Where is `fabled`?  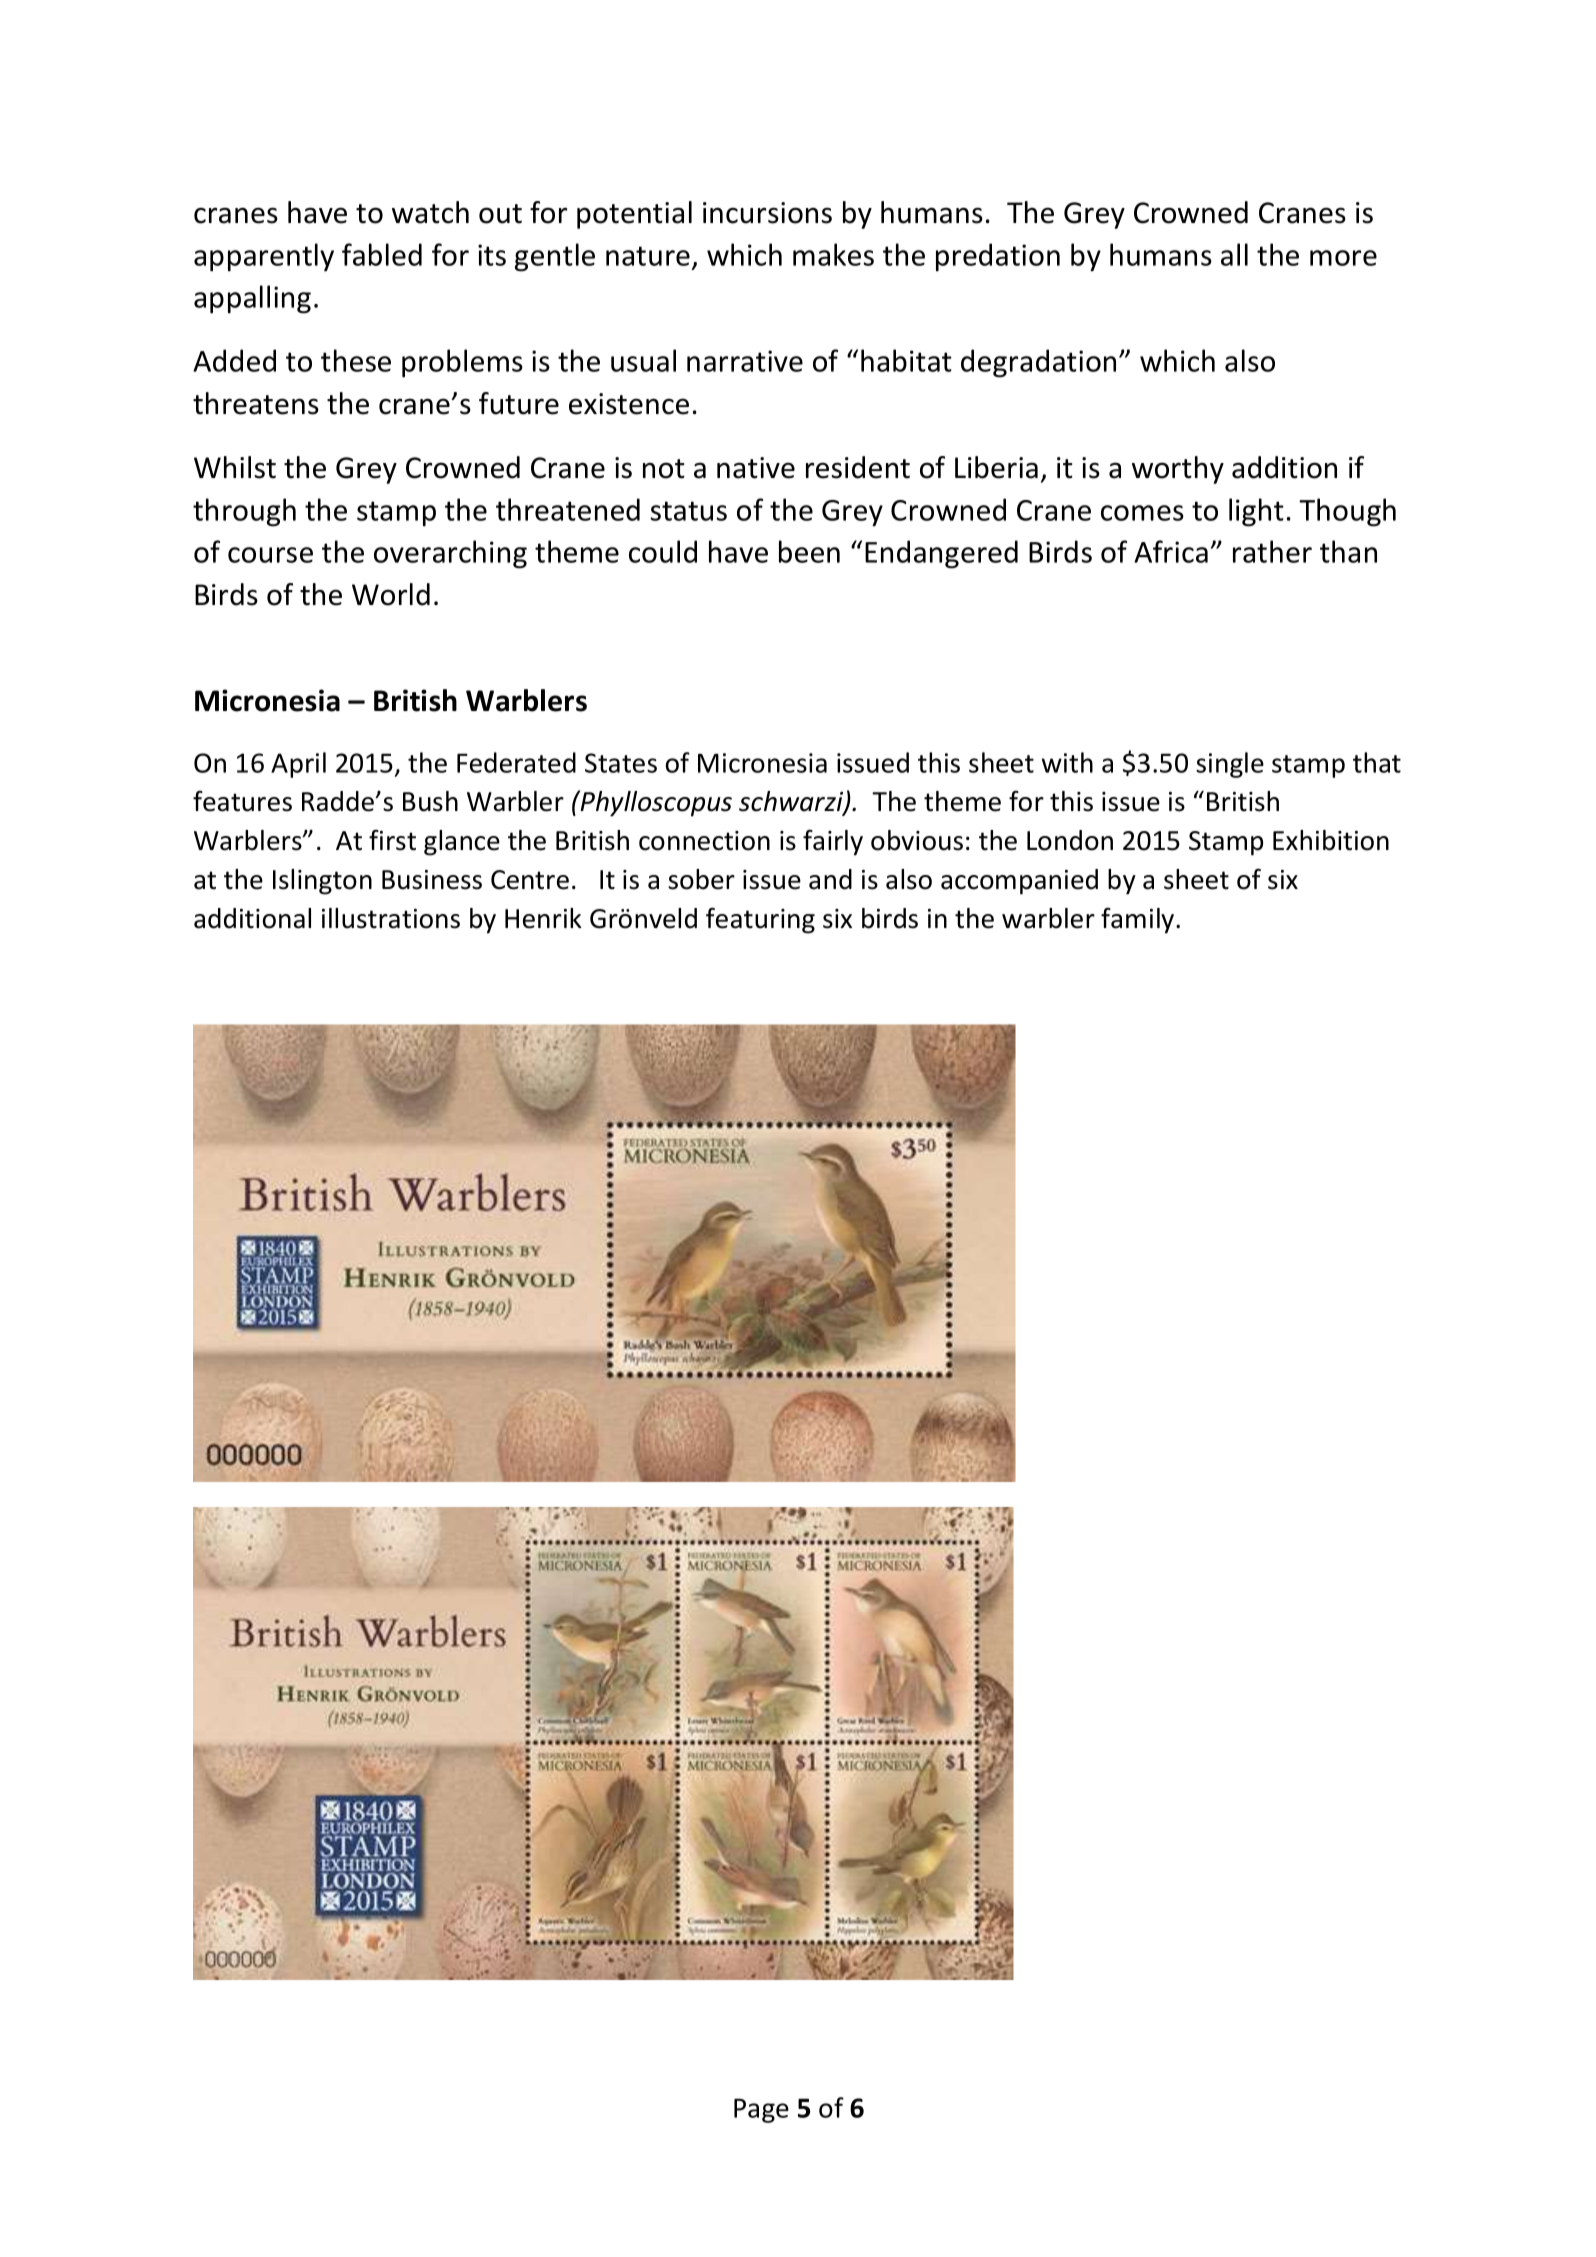 fabled is located at coordinates (382, 254).
